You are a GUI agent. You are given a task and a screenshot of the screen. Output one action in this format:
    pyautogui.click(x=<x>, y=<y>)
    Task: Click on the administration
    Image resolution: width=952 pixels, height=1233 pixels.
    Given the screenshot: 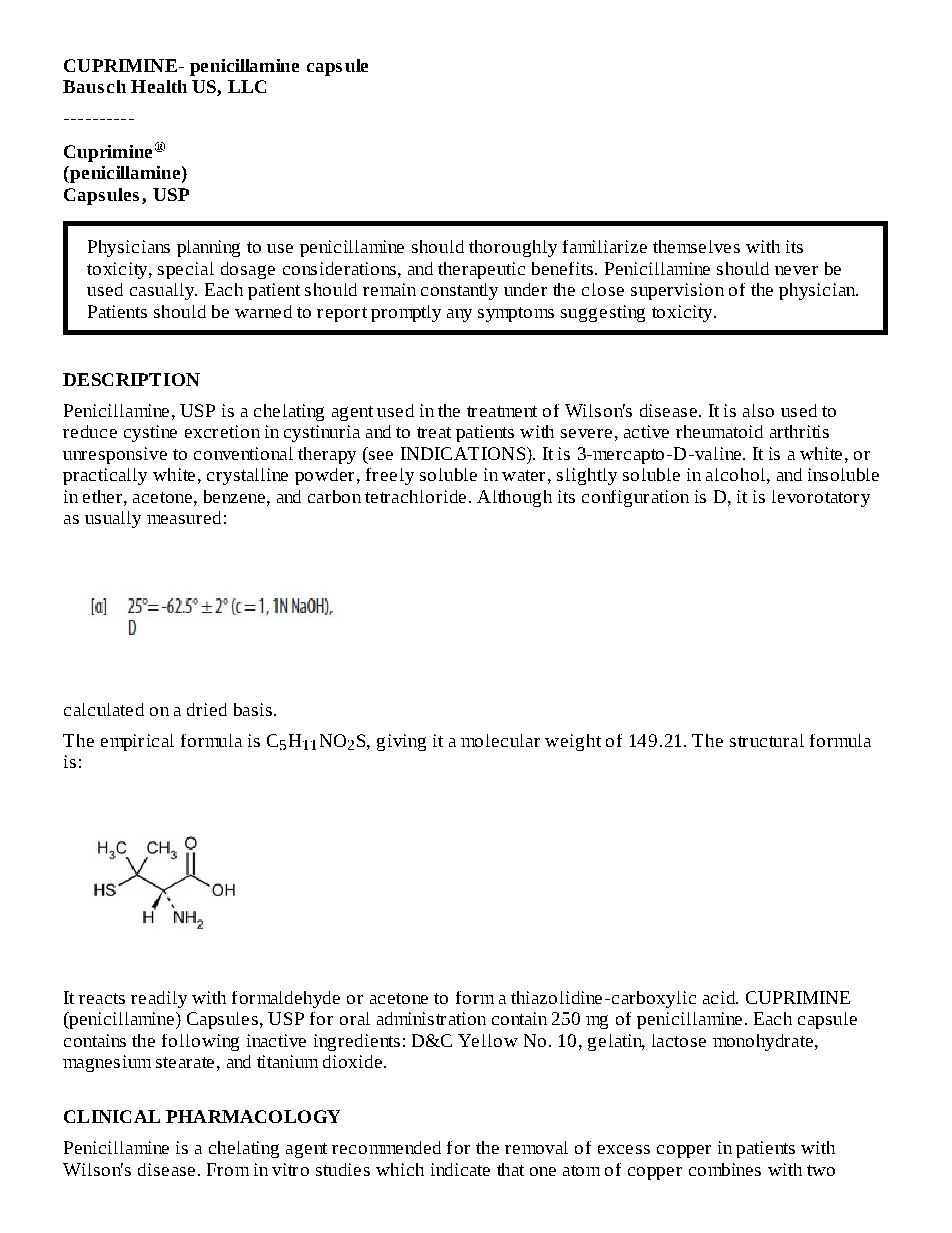 What is the action you would take?
    pyautogui.click(x=431, y=1018)
